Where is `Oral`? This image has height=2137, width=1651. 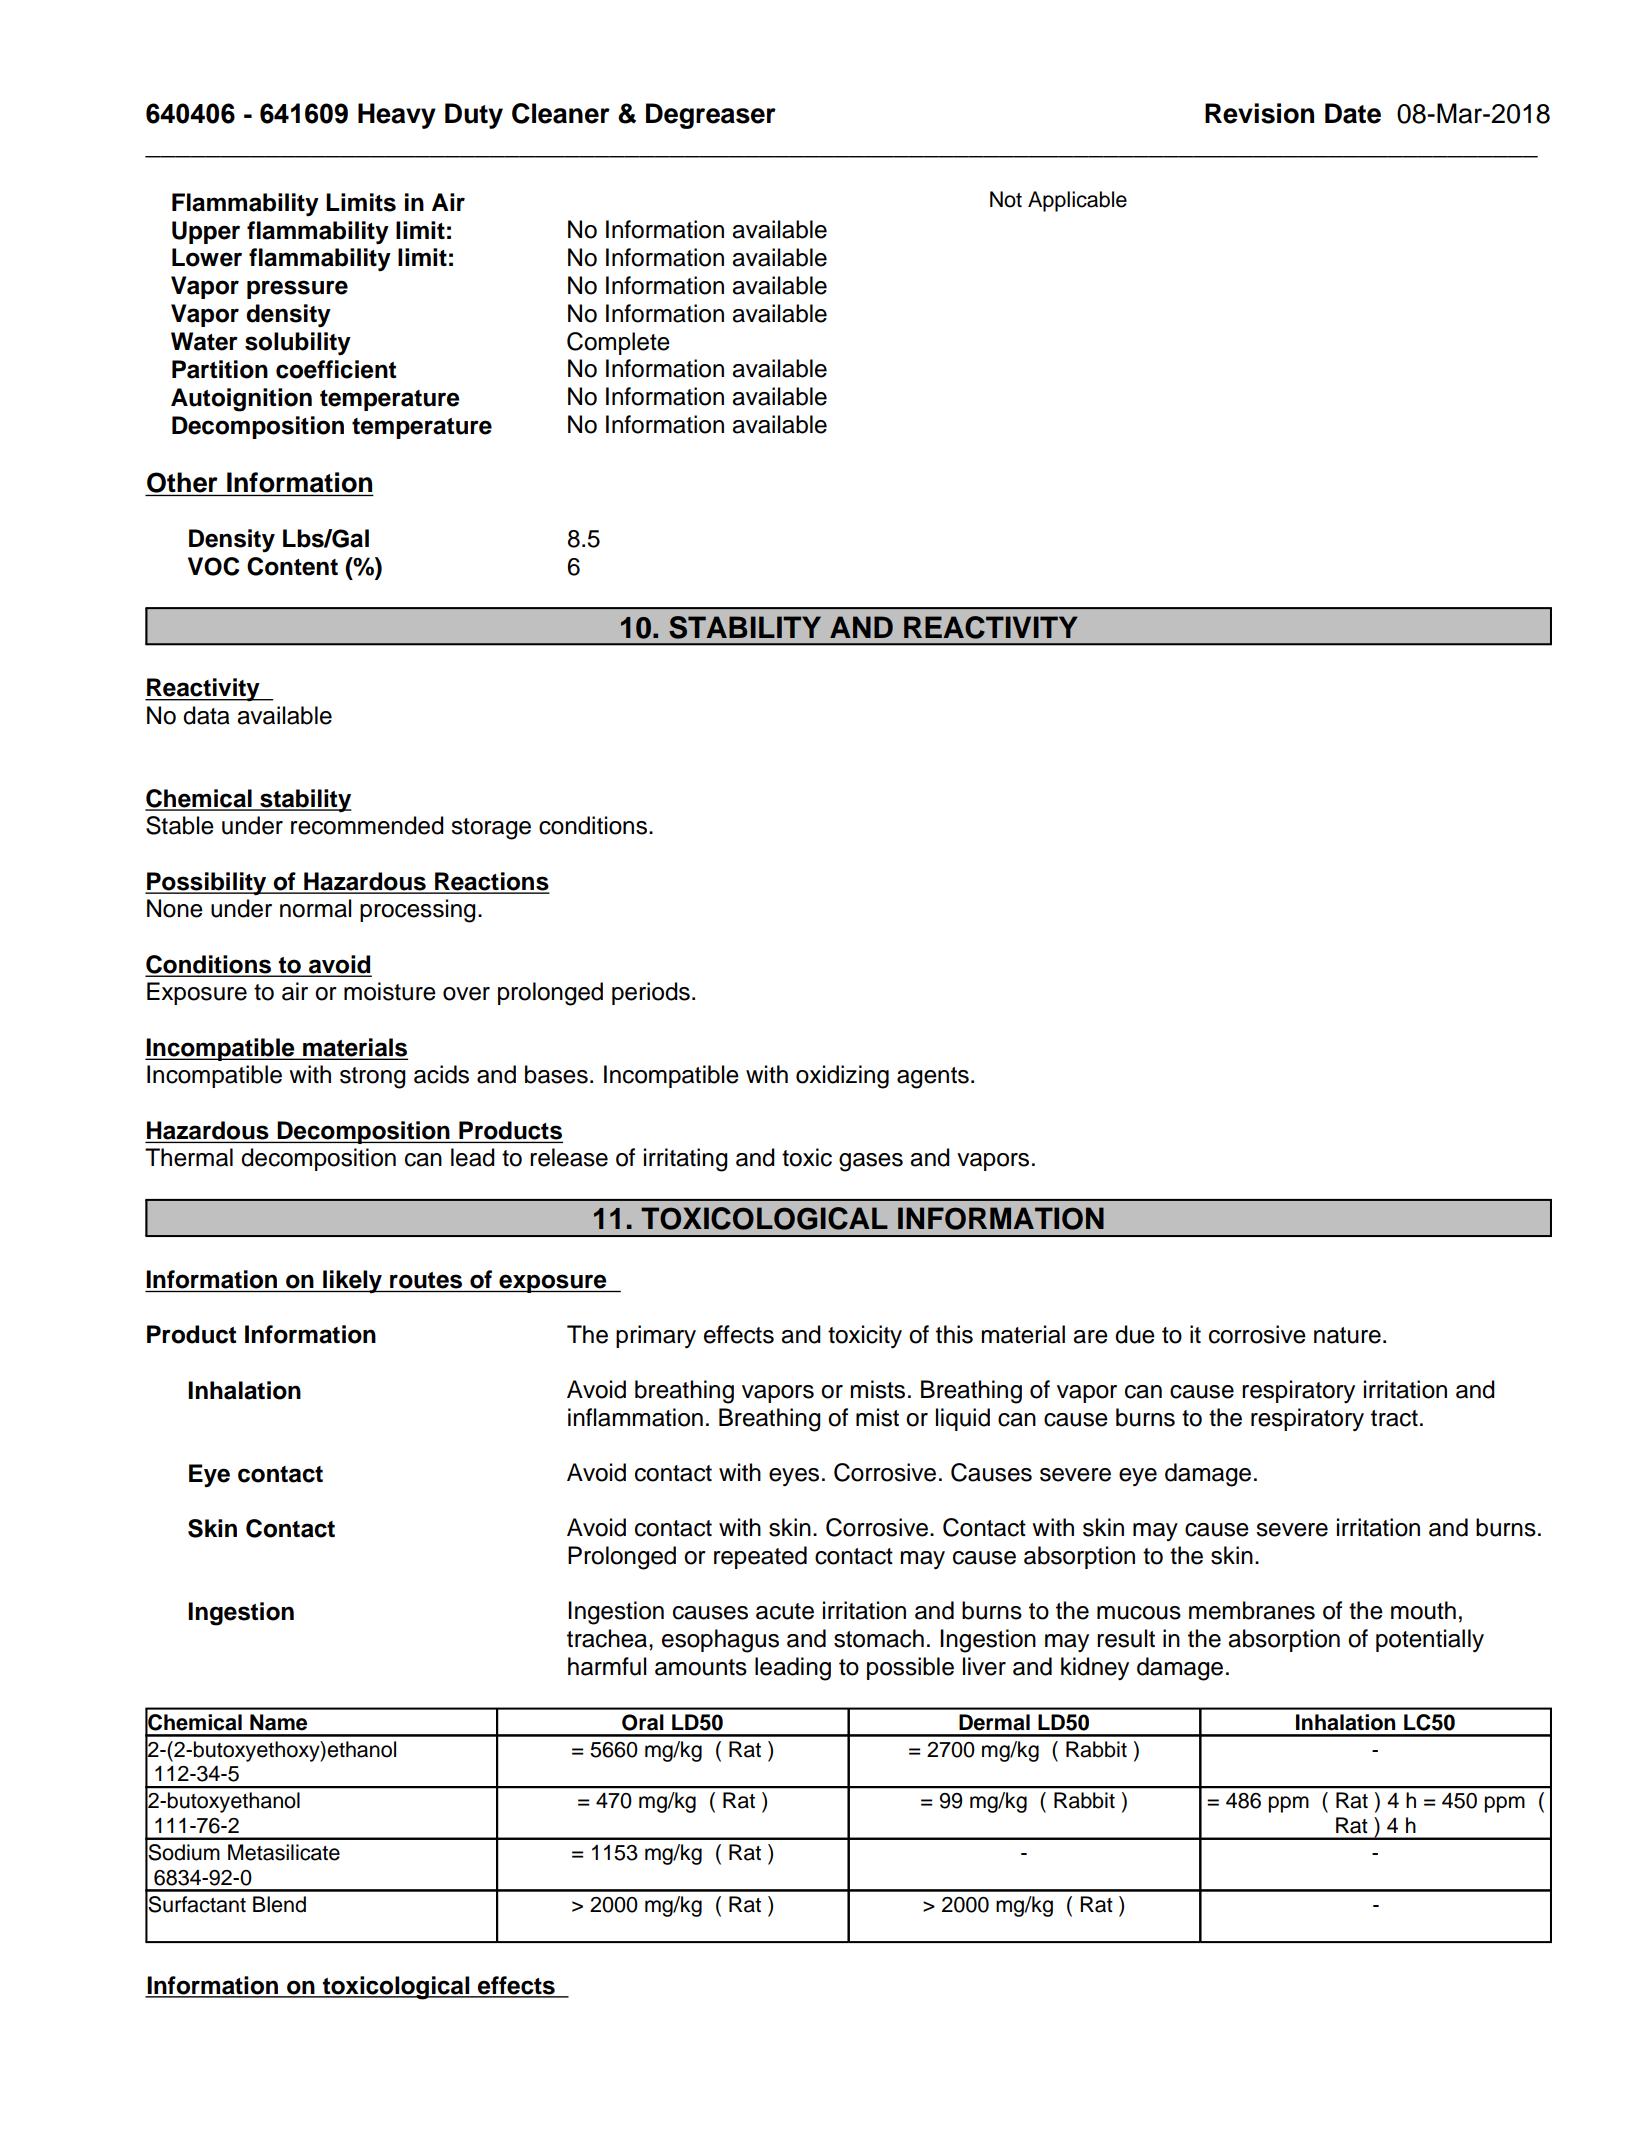 Oral is located at coordinates (643, 1722).
